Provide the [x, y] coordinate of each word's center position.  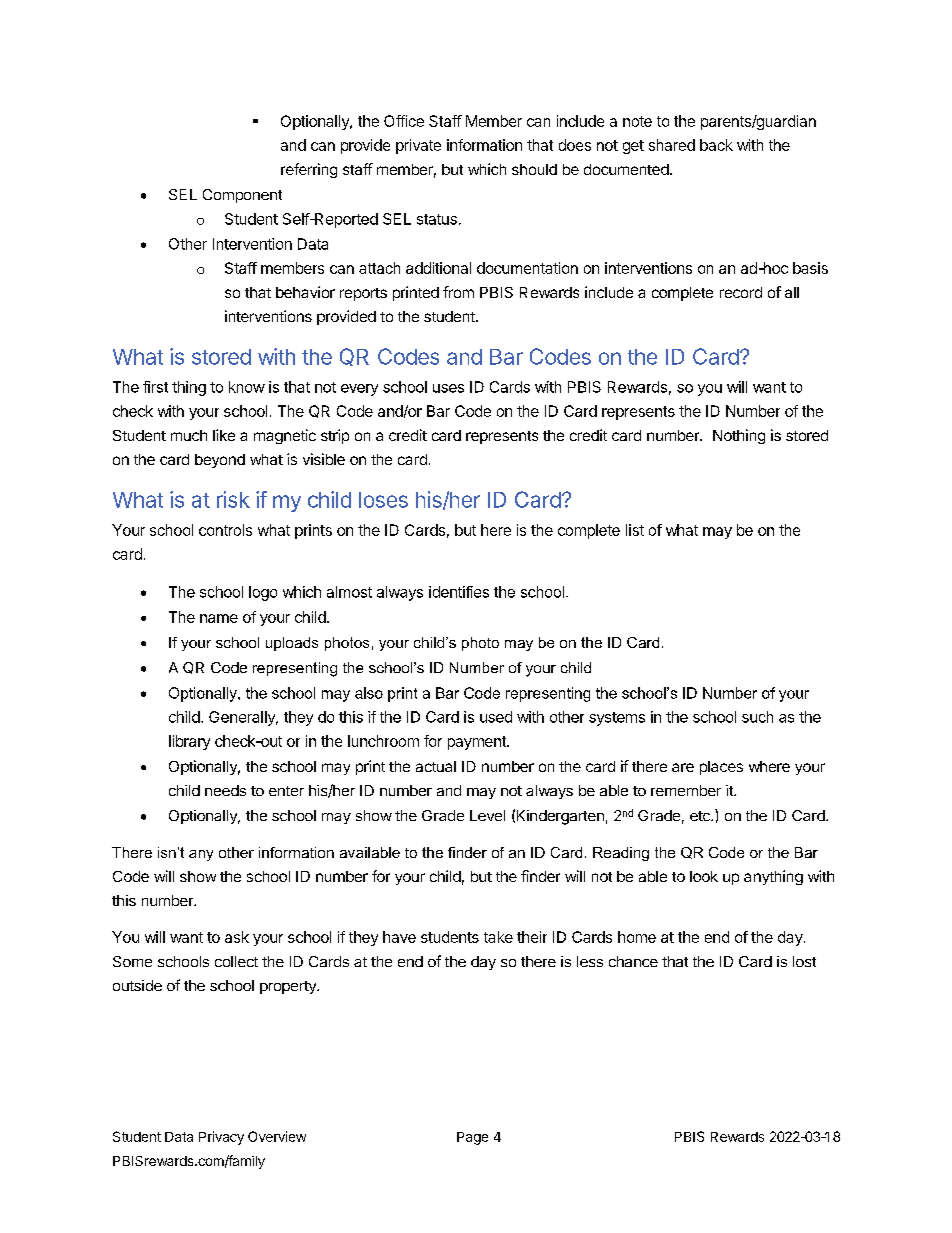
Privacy [221, 1138]
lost [804, 961]
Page [472, 1138]
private [418, 146]
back [716, 145]
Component [242, 196]
